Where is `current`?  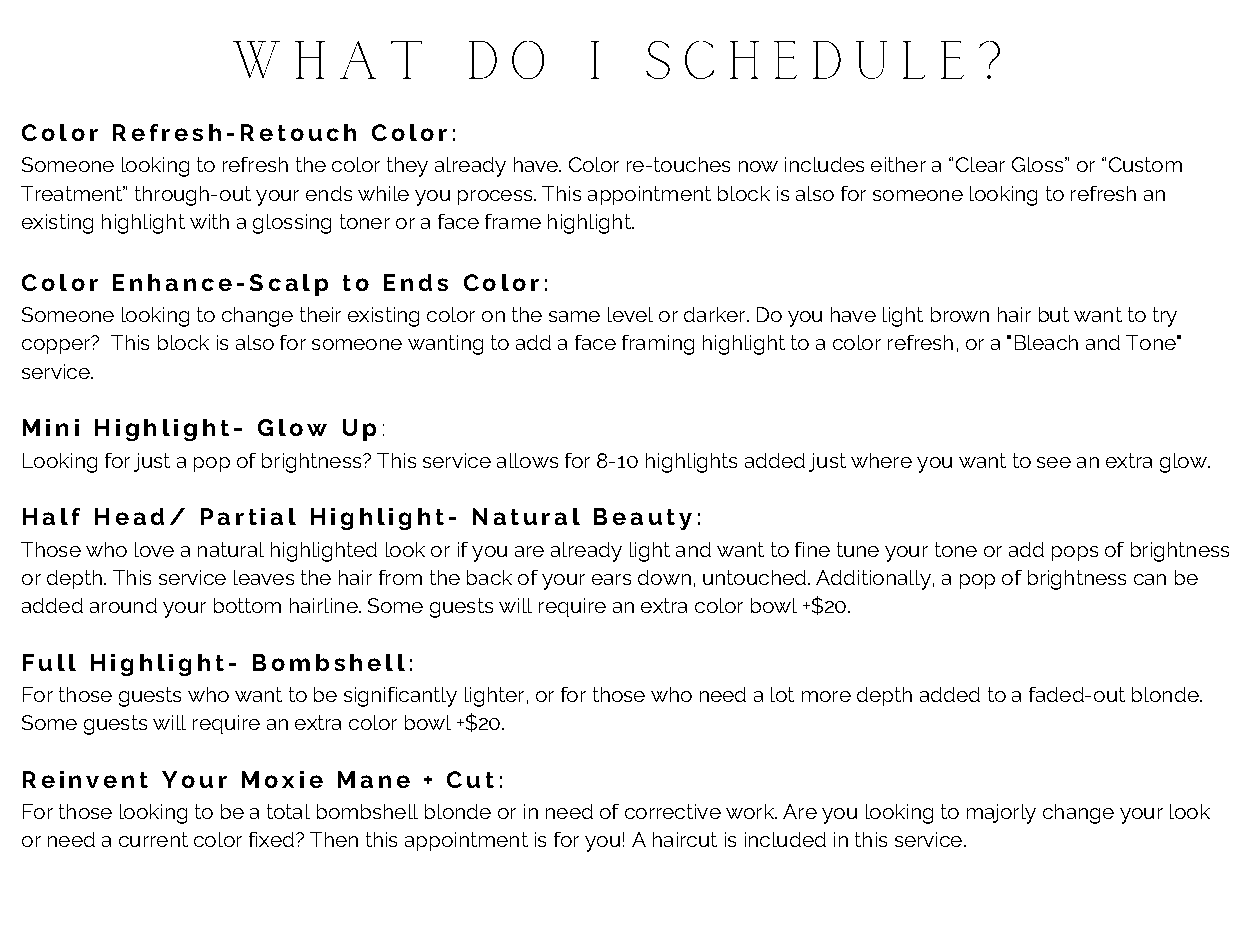
current is located at coordinates (153, 839).
